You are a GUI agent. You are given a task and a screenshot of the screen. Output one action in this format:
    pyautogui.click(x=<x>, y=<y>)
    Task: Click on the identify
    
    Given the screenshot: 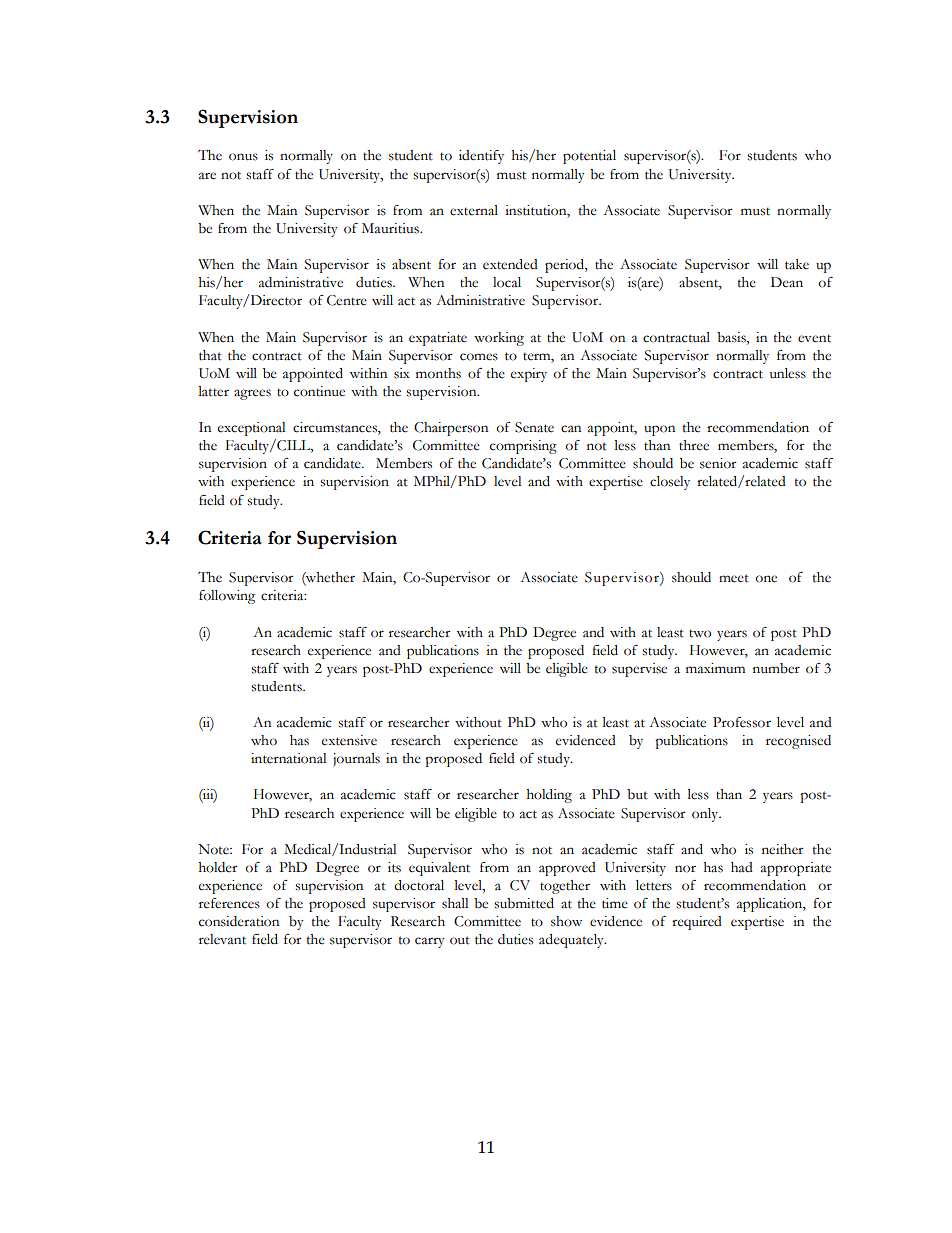 What is the action you would take?
    pyautogui.click(x=481, y=157)
